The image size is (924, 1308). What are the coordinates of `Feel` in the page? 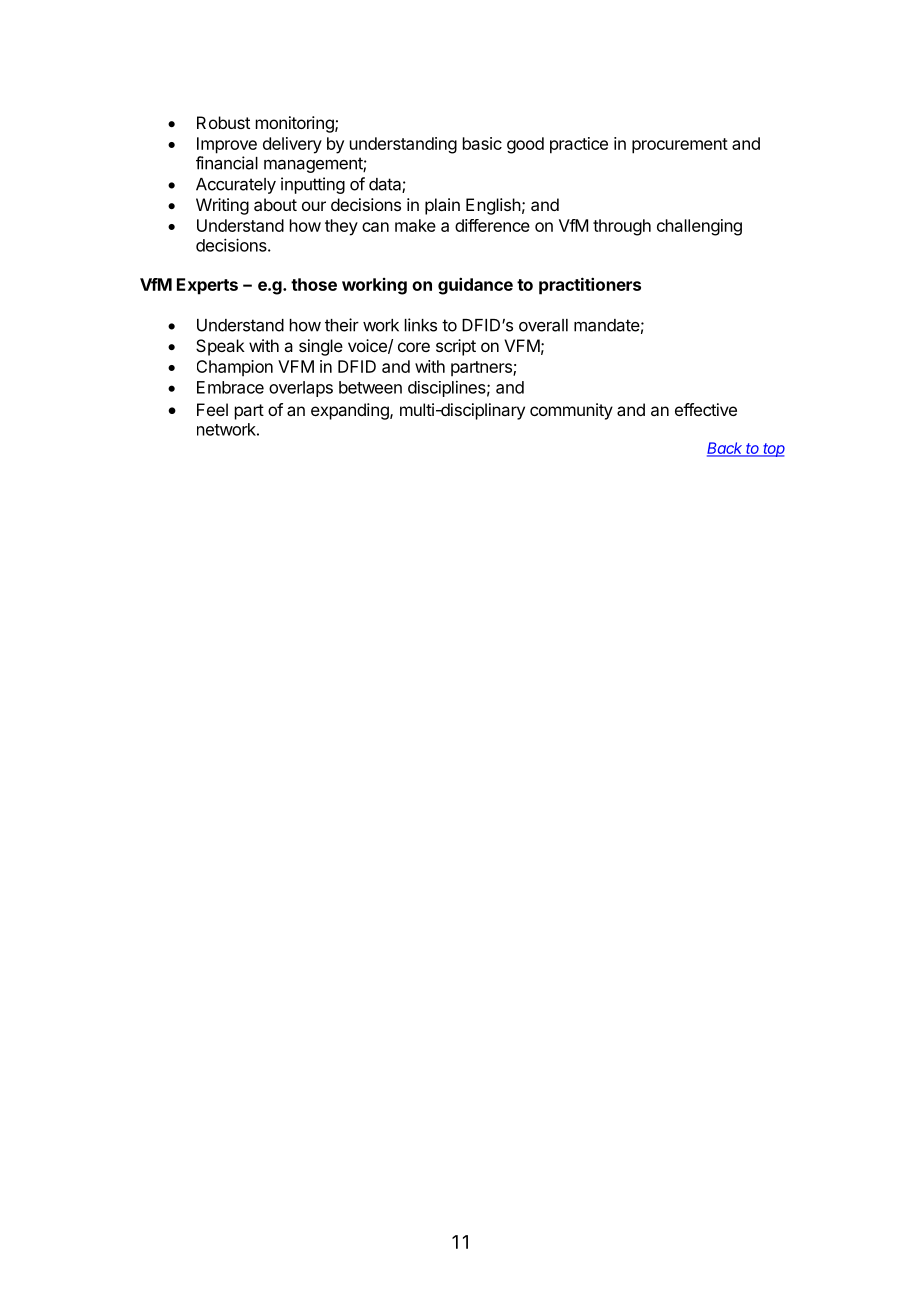 It's located at (212, 409).
